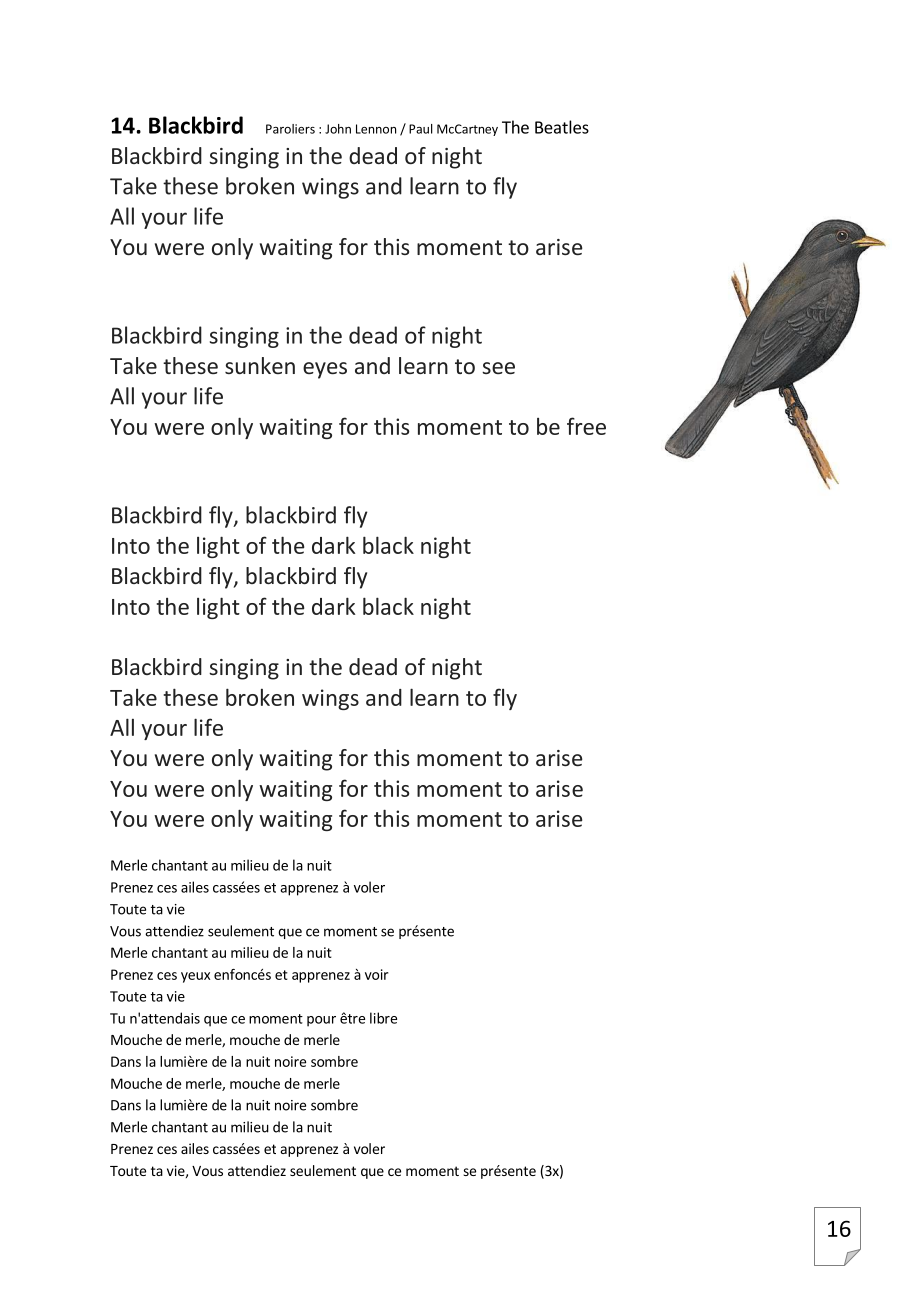  Describe the element at coordinates (421, 129) in the screenshot. I see `Paul` at that location.
